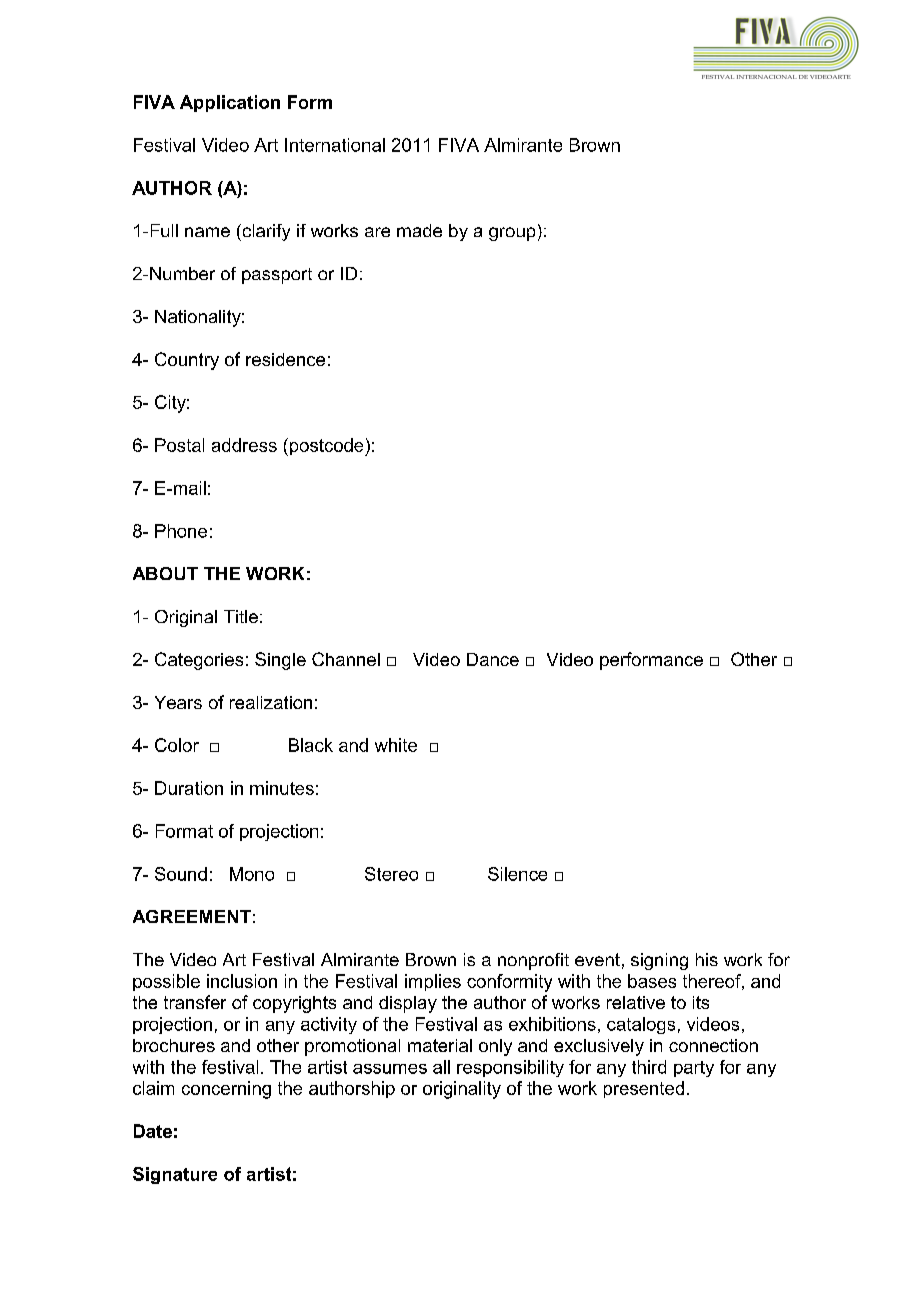 The height and width of the document is (1308, 924). I want to click on International, so click(335, 145).
